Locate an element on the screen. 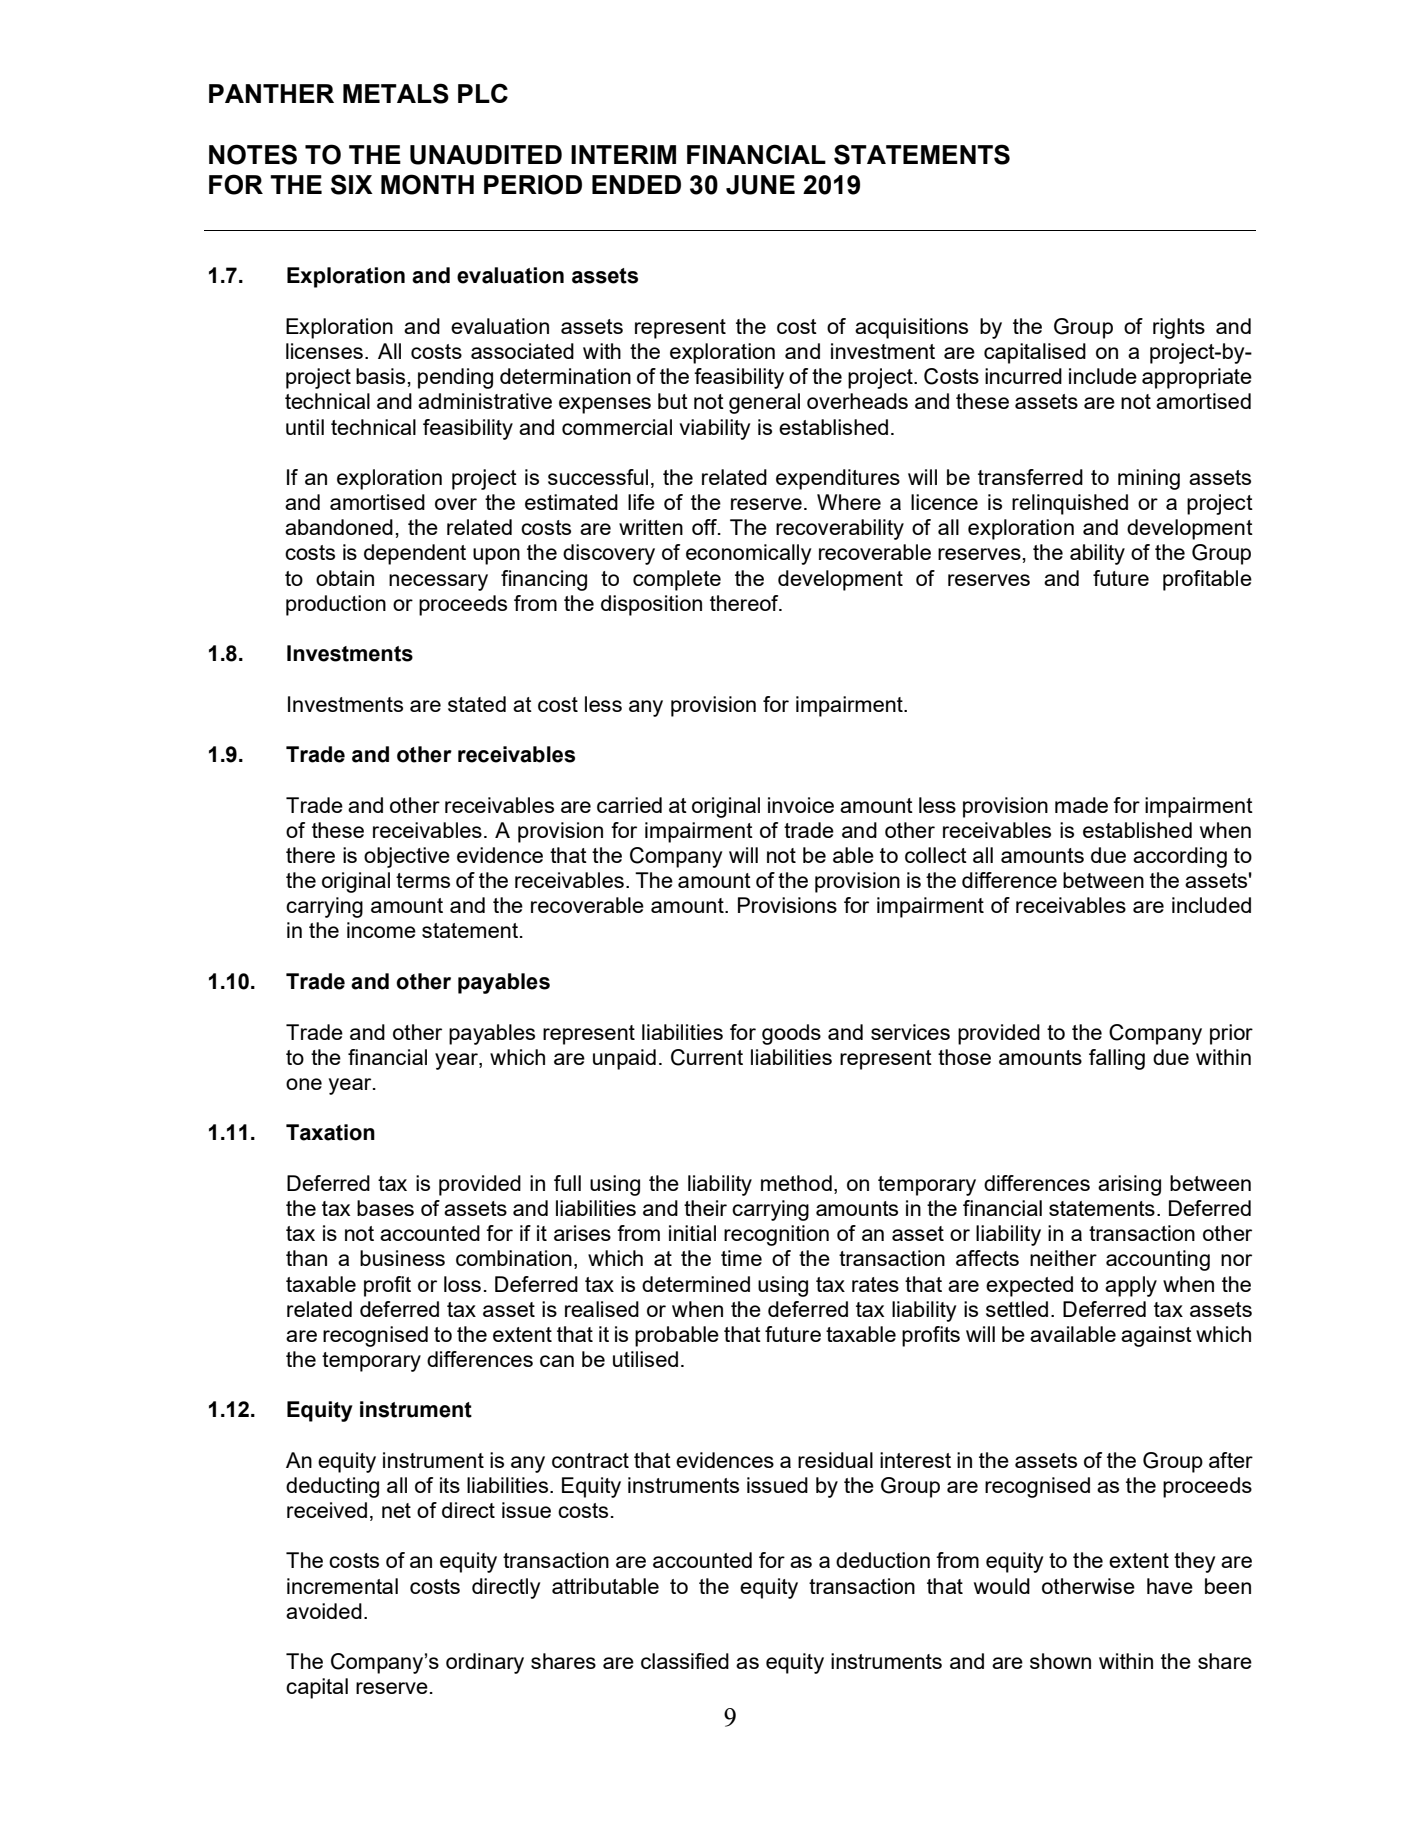 The image size is (1423, 1842). classified is located at coordinates (685, 1661).
